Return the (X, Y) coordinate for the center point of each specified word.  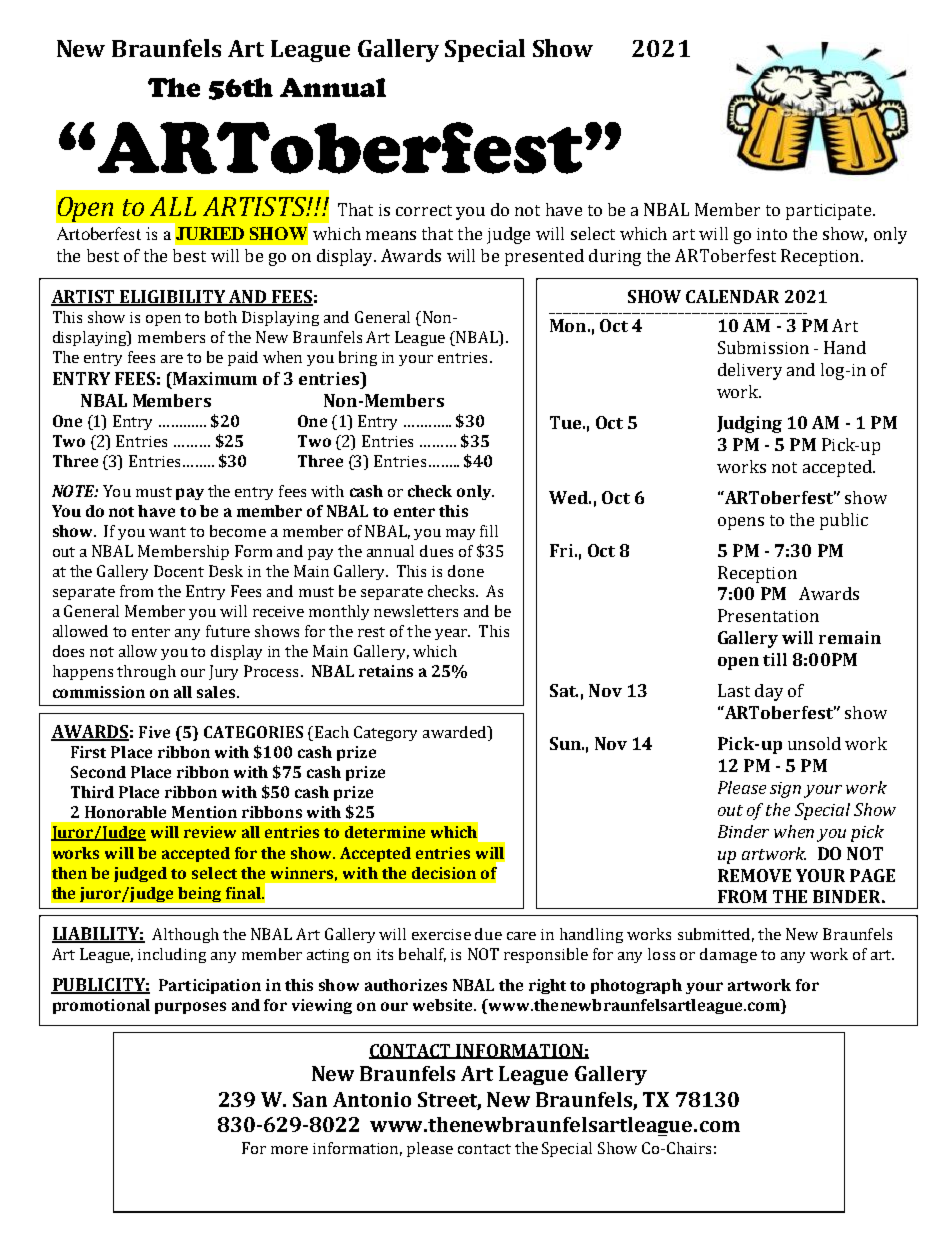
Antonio (372, 1099)
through (146, 672)
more (289, 1150)
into (772, 234)
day (769, 692)
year (452, 634)
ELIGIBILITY (172, 298)
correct (424, 210)
